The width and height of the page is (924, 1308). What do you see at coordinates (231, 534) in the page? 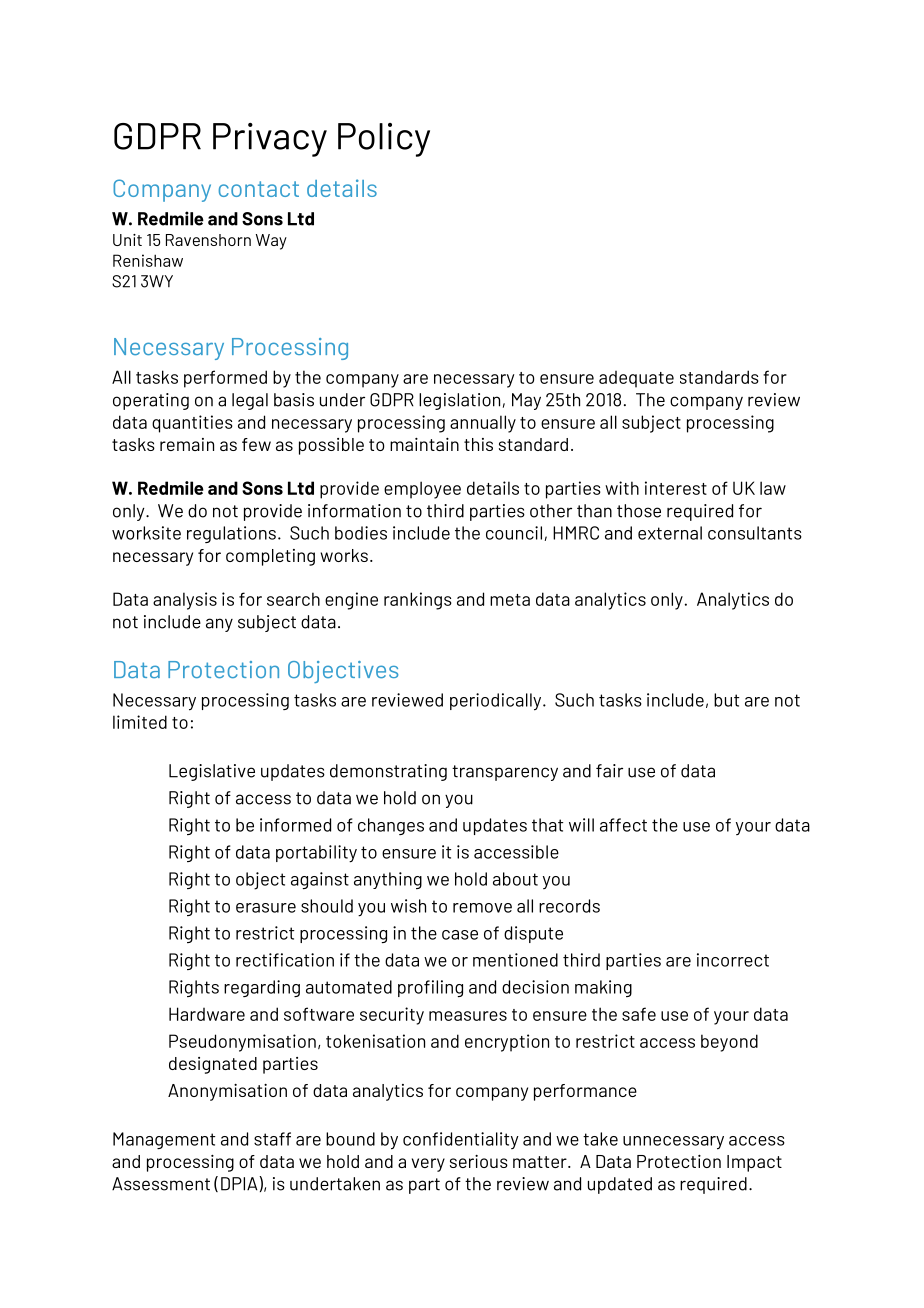
I see `regulations` at bounding box center [231, 534].
